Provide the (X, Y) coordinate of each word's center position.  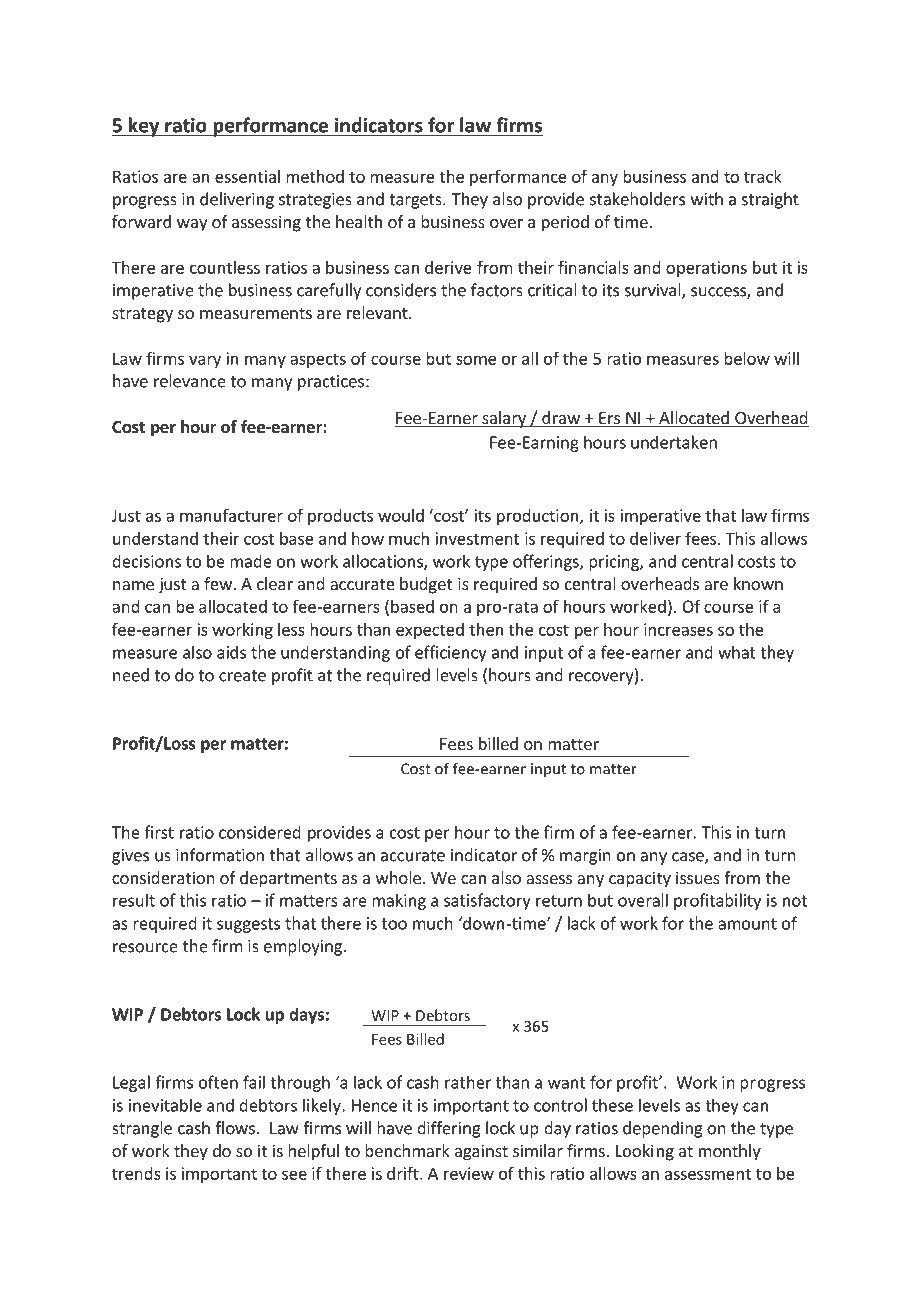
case (689, 858)
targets (416, 201)
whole (398, 877)
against (481, 1152)
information (220, 855)
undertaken (674, 442)
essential (247, 176)
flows (236, 1128)
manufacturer (231, 515)
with (707, 199)
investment (477, 538)
